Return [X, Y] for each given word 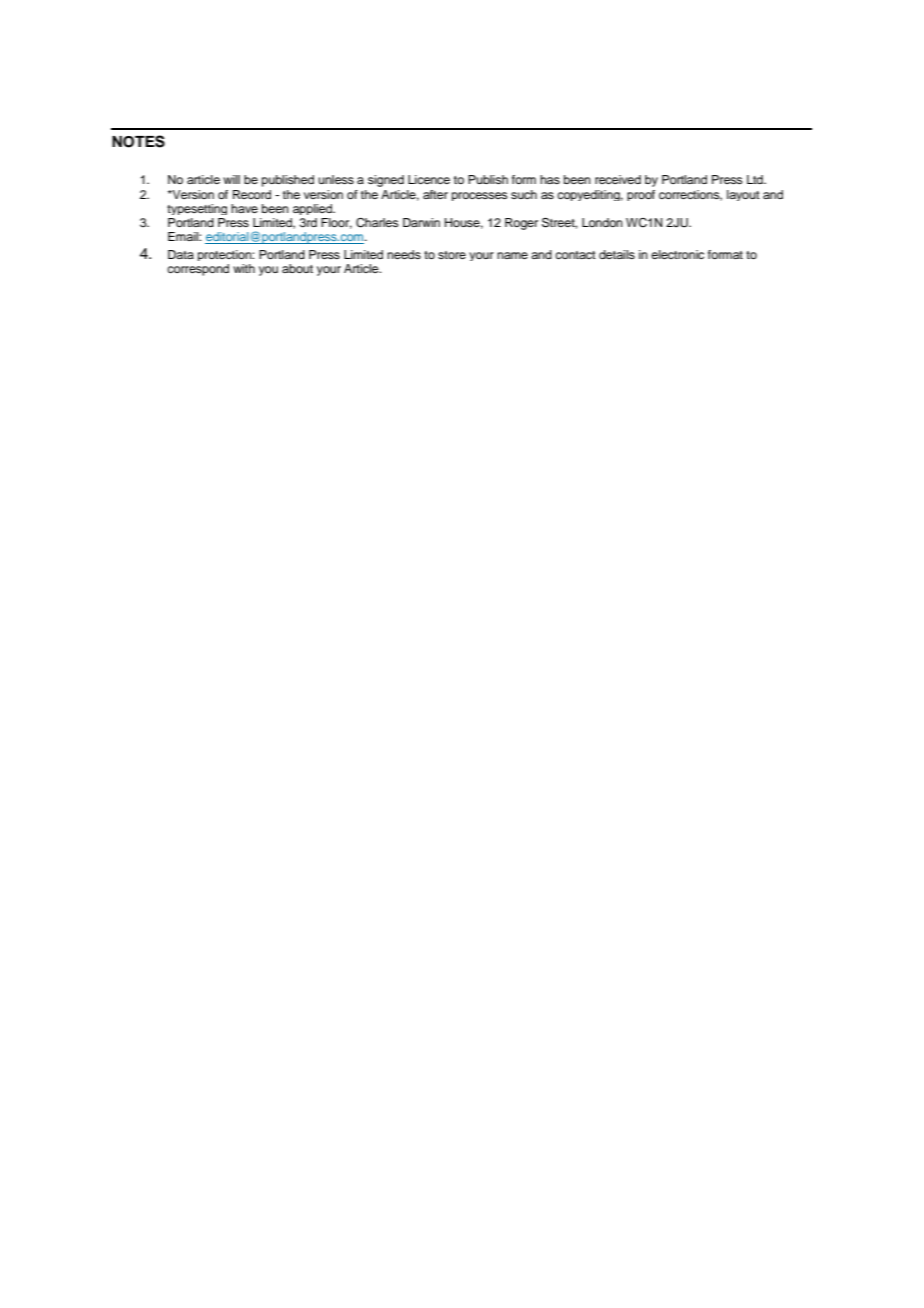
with [244, 268]
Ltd [756, 179]
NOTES [138, 141]
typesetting [197, 209]
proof [641, 195]
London [602, 222]
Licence [429, 179]
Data [181, 254]
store [452, 255]
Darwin [421, 222]
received [618, 179]
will [231, 179]
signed [386, 181]
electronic [677, 254]
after [435, 194]
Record [252, 194]
